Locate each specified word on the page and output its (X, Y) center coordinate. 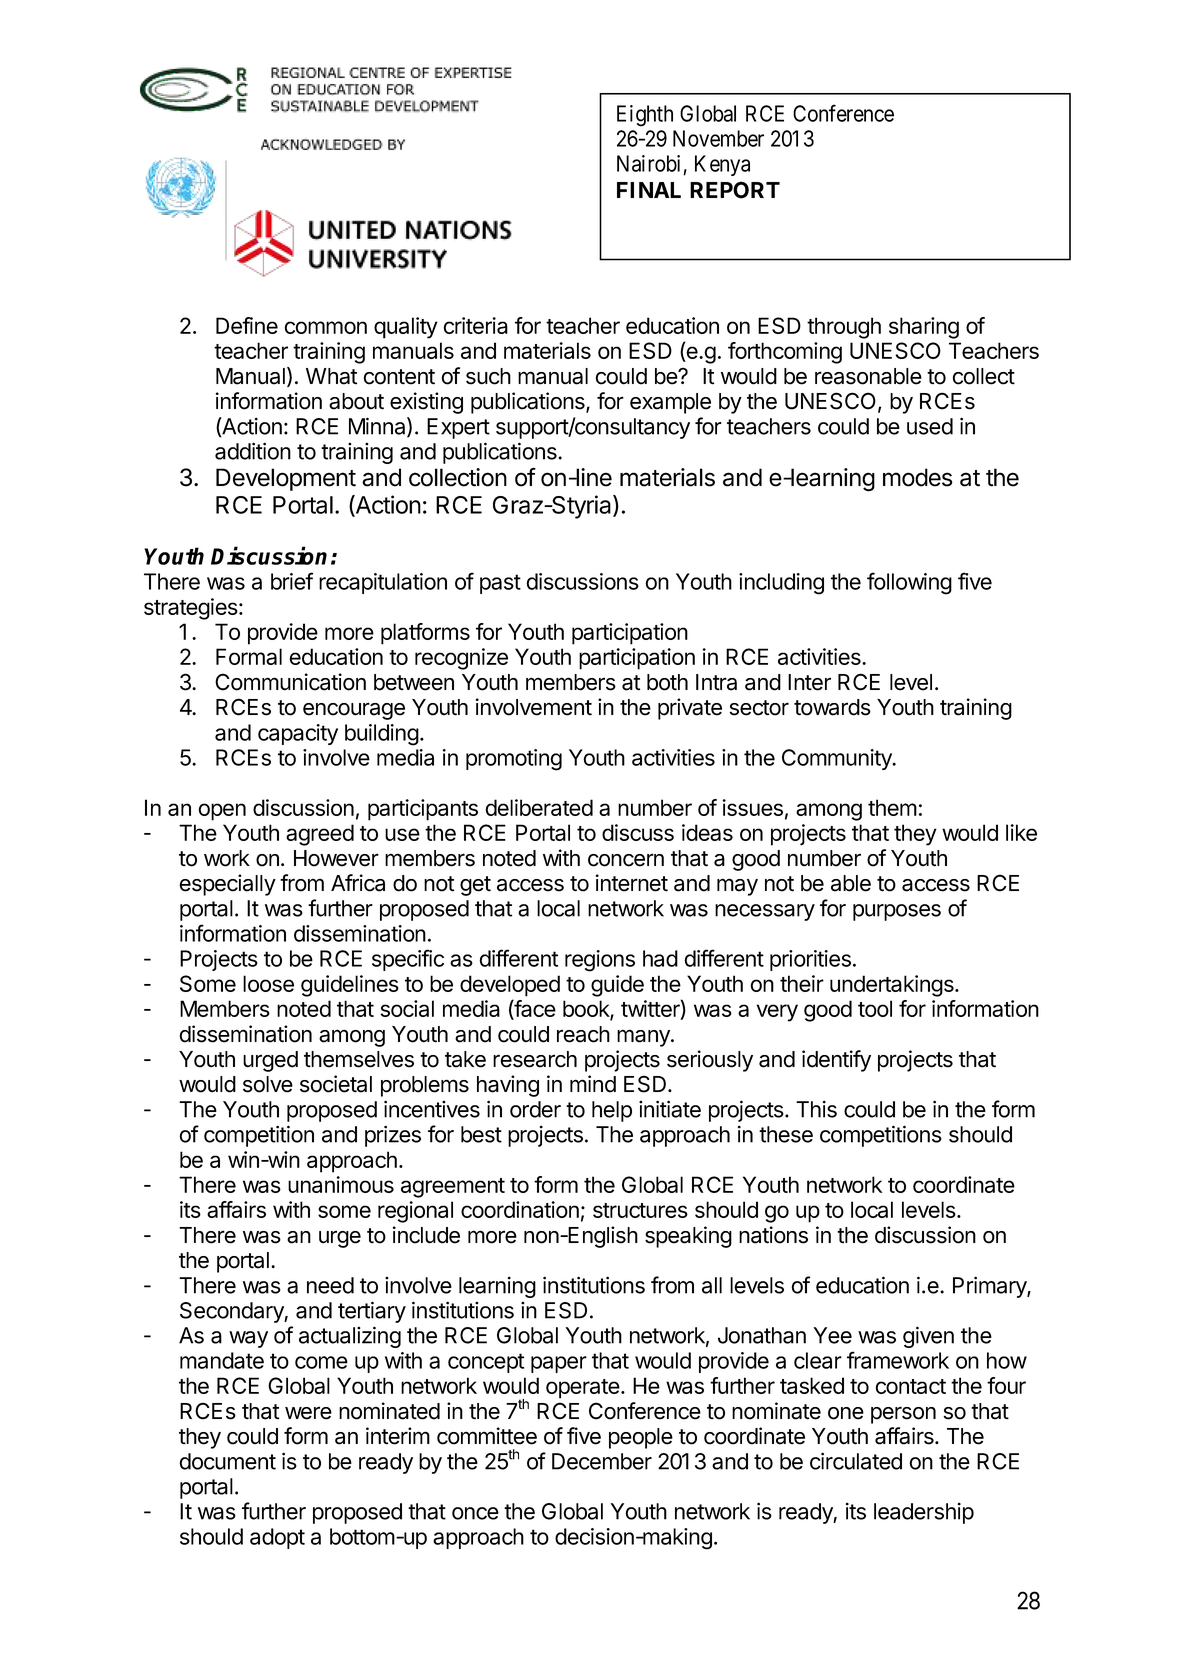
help (612, 1111)
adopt (277, 1538)
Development (286, 479)
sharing (924, 328)
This (816, 1109)
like (1021, 832)
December (602, 1461)
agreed (320, 835)
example (670, 403)
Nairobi (648, 163)
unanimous (341, 1184)
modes (918, 477)
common (325, 327)
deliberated (539, 807)
